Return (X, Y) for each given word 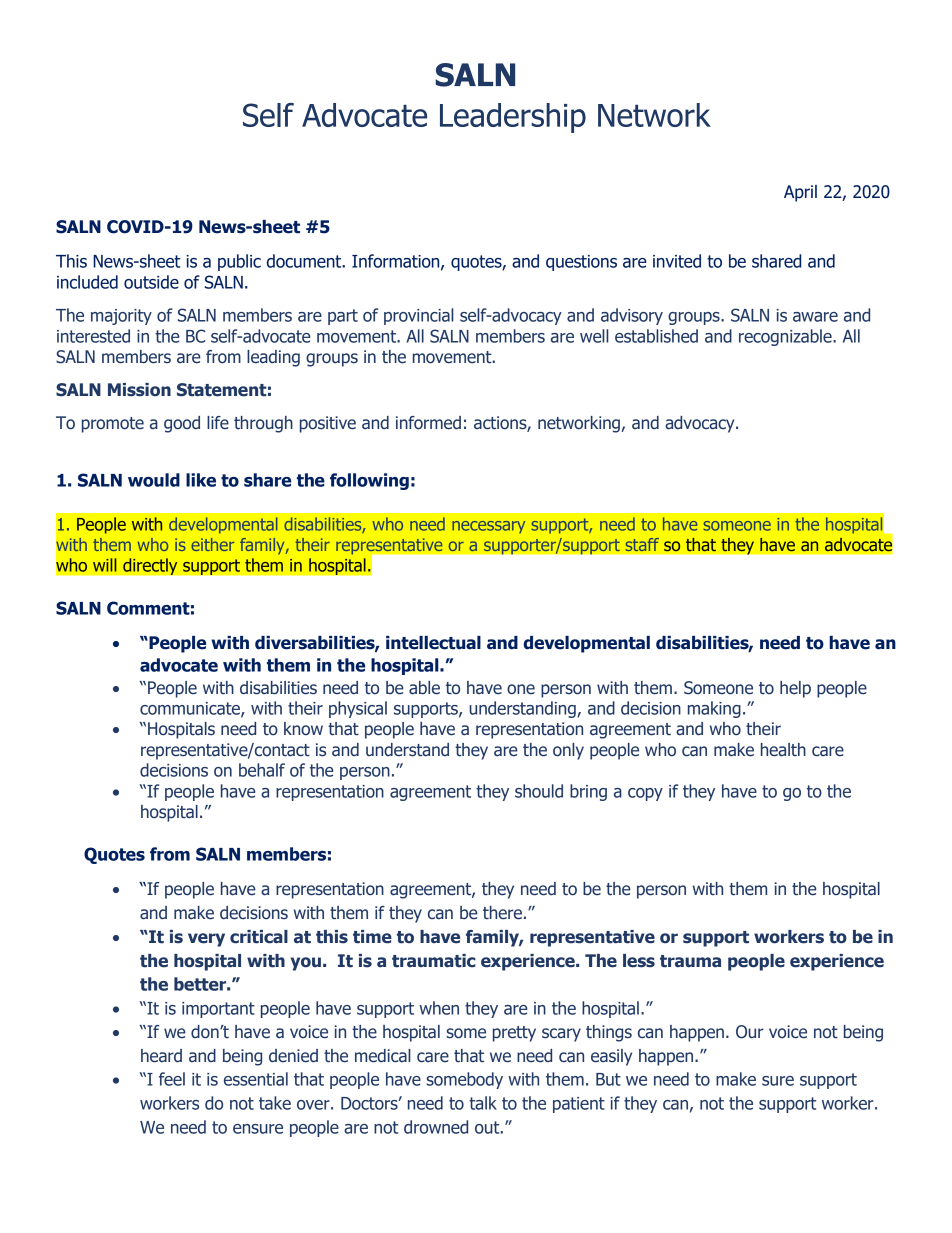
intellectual (433, 643)
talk (483, 1103)
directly (150, 566)
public (239, 262)
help (795, 689)
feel (172, 1079)
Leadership (513, 118)
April (800, 193)
